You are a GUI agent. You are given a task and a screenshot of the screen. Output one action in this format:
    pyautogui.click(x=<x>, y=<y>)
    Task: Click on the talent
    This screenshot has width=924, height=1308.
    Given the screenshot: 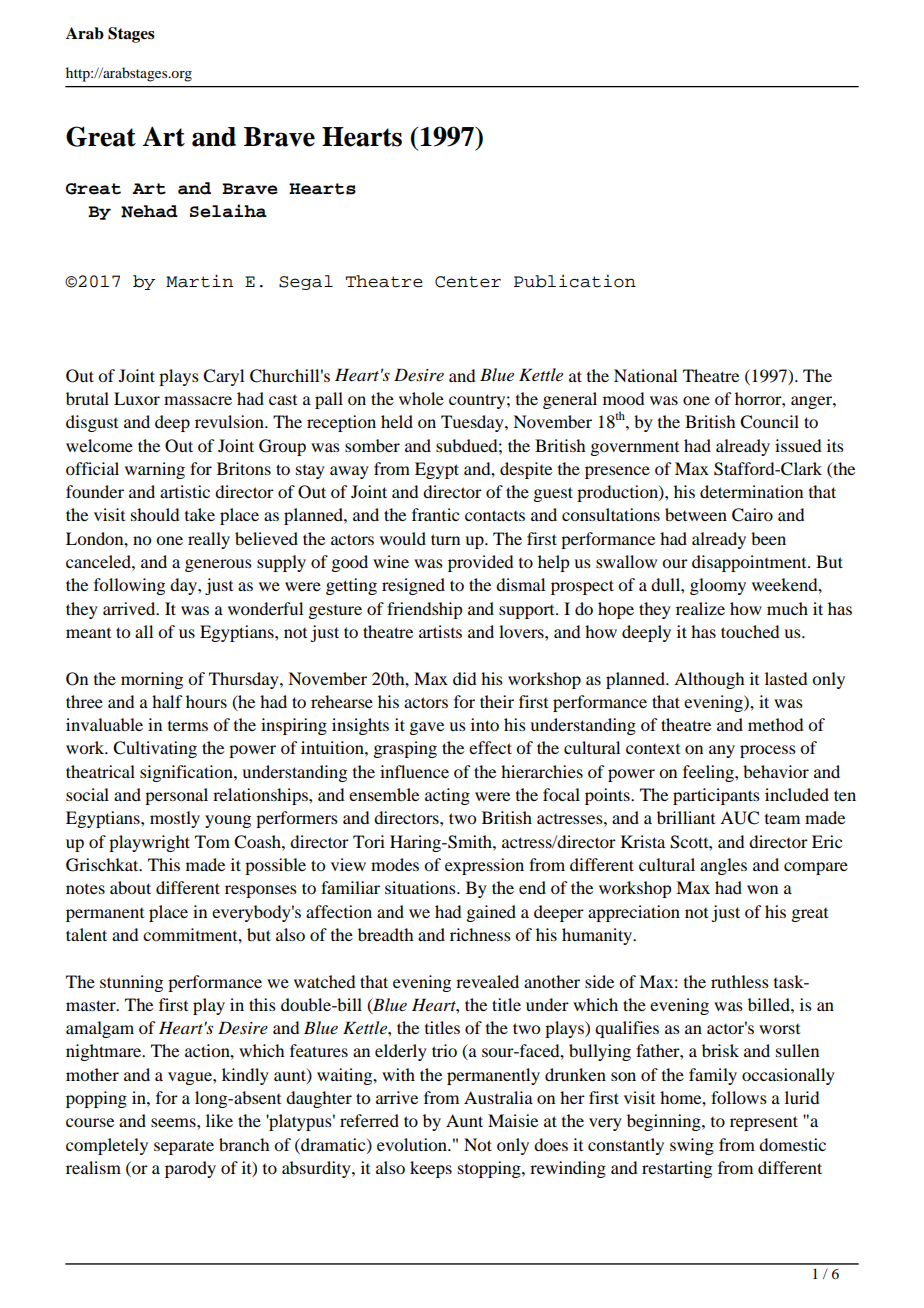 What is the action you would take?
    pyautogui.click(x=86, y=934)
